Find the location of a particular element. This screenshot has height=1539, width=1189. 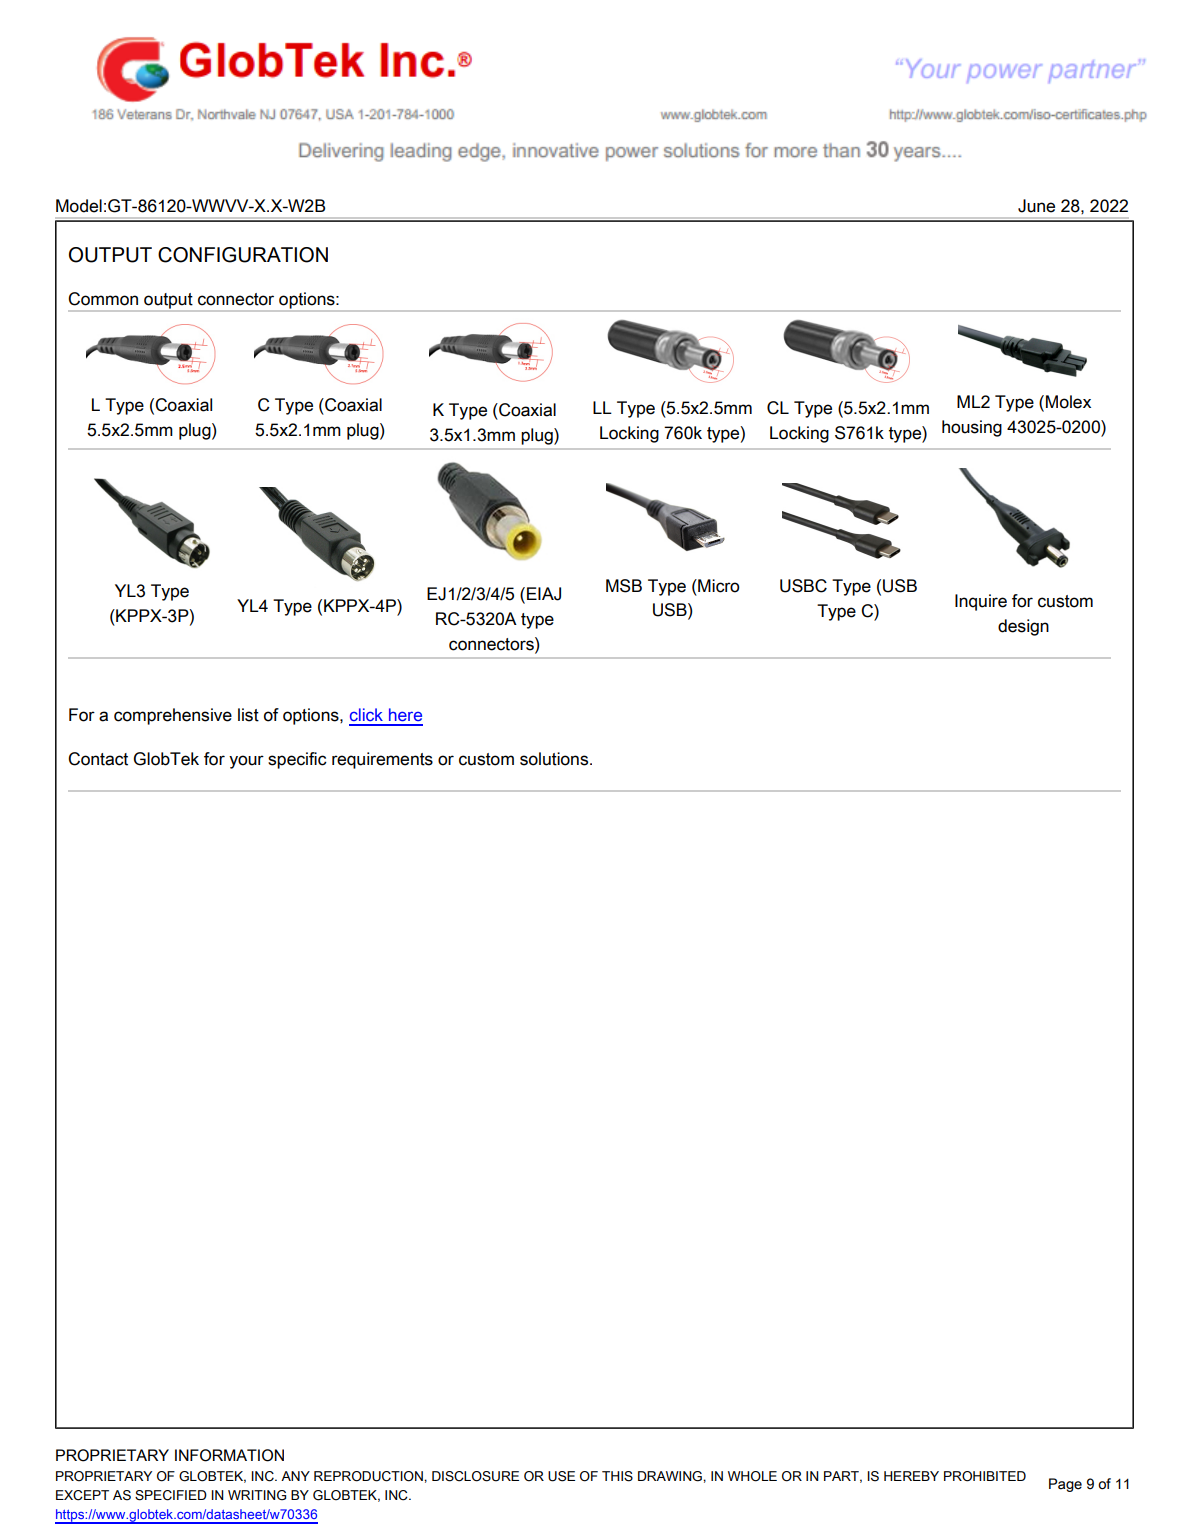

design is located at coordinates (1023, 627).
